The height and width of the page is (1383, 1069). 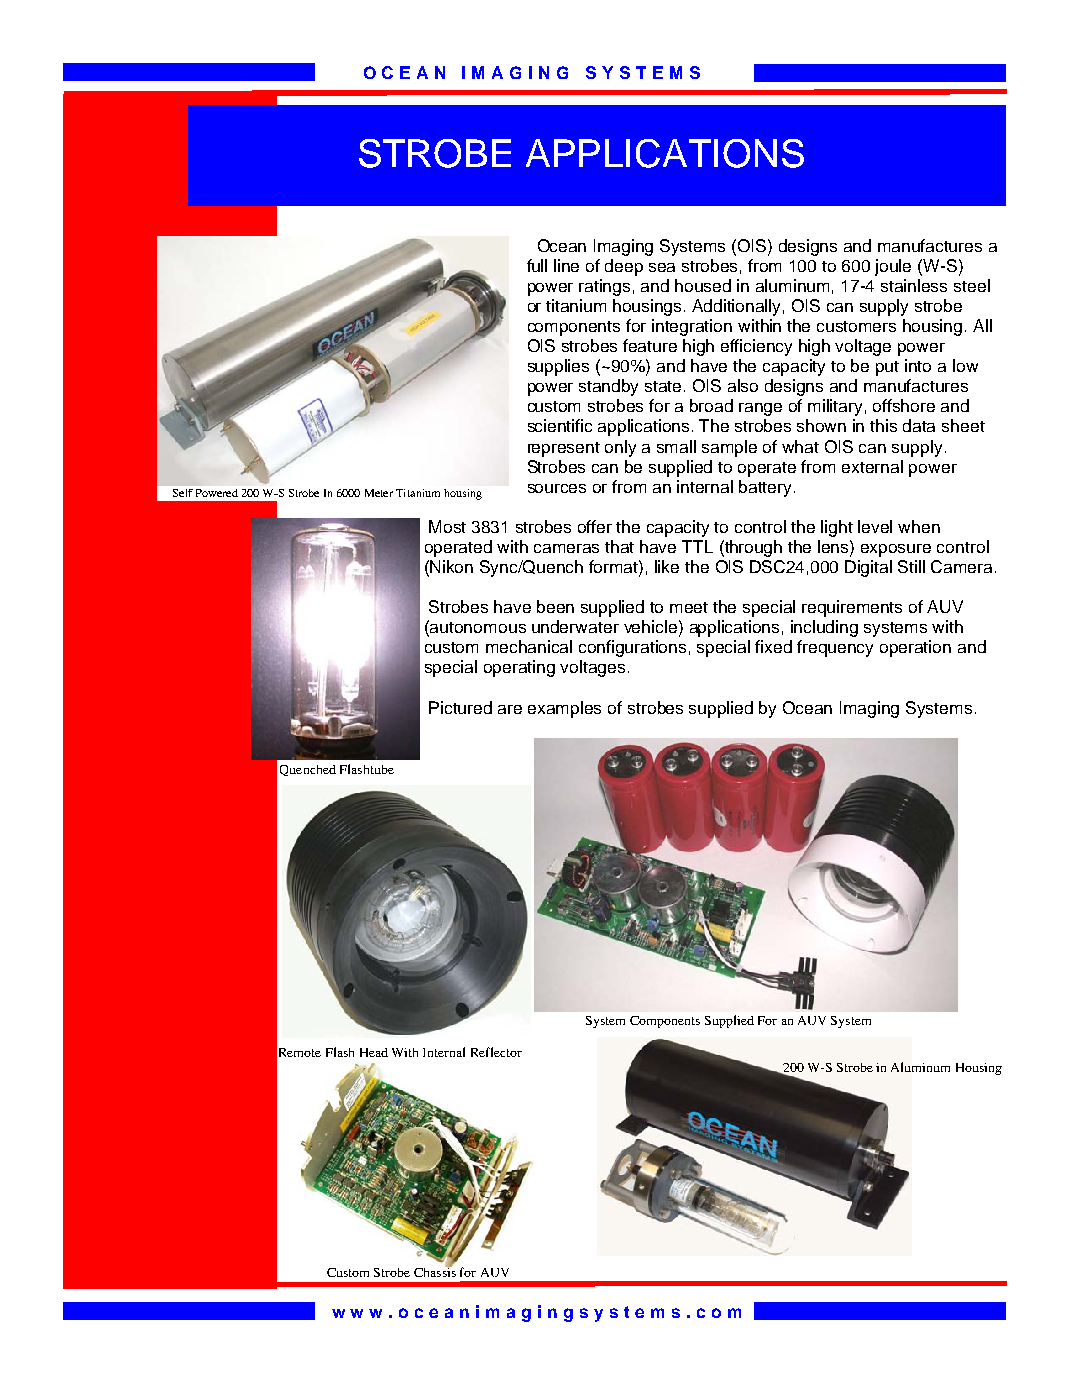 I want to click on Head, so click(x=374, y=1052).
